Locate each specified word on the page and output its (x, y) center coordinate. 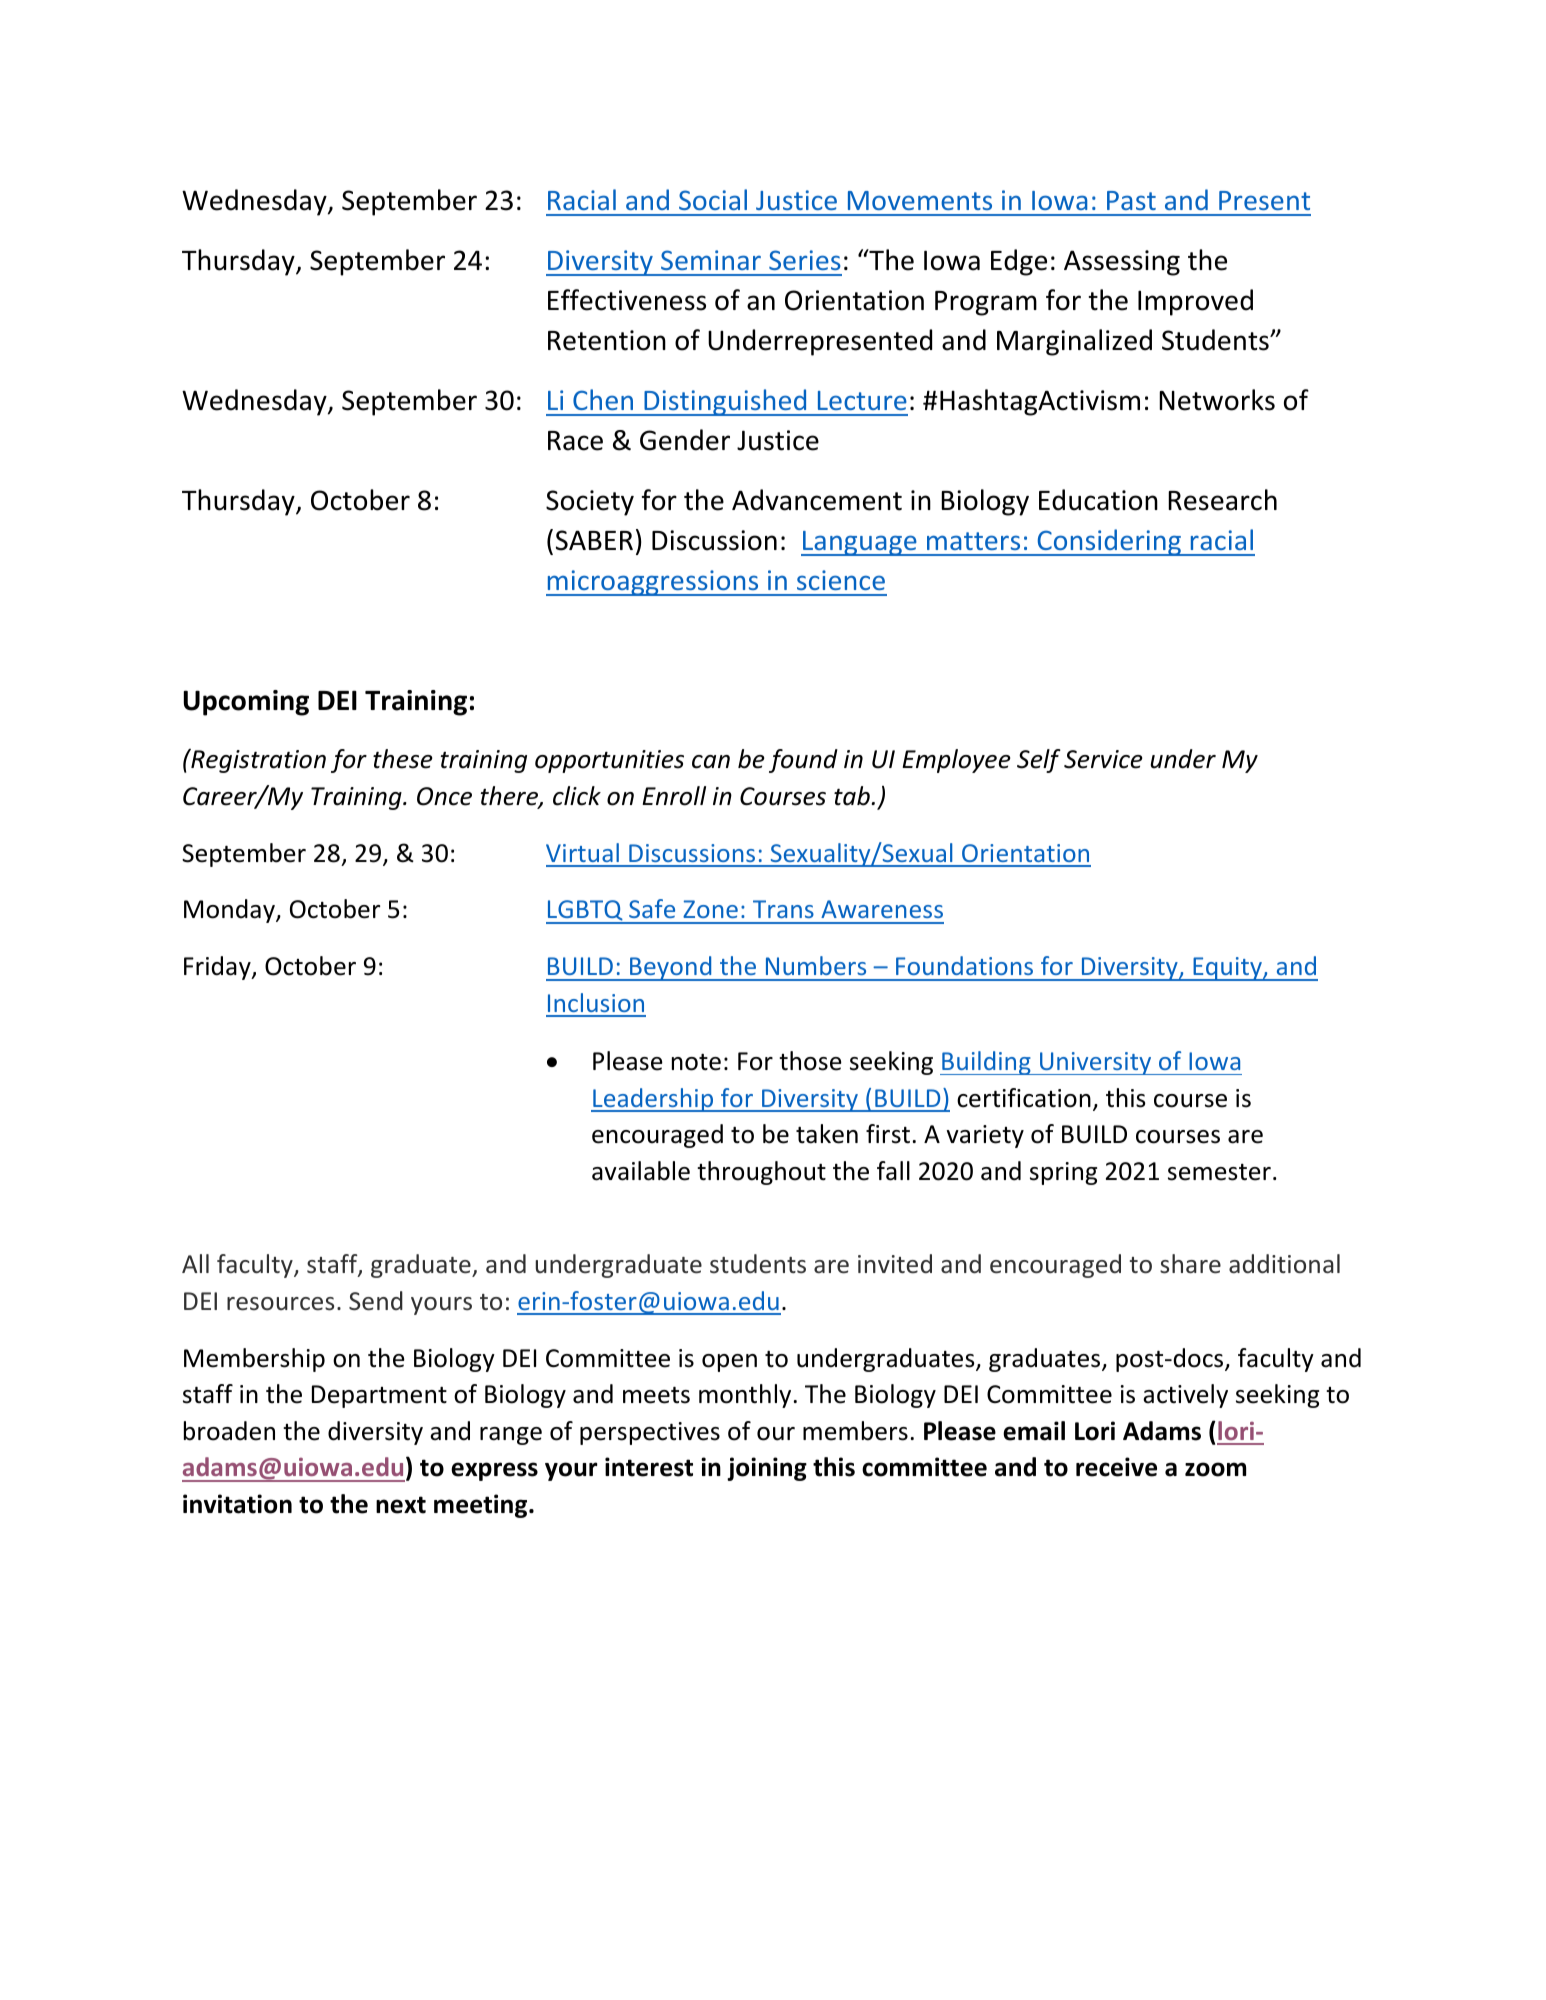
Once (444, 796)
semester (1219, 1172)
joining (767, 1469)
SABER (594, 540)
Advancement (817, 500)
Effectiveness (627, 300)
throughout (761, 1173)
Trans (783, 909)
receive (1116, 1467)
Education (1098, 500)
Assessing (1122, 263)
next (401, 1505)
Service (1103, 759)
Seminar (711, 260)
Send (376, 1301)
